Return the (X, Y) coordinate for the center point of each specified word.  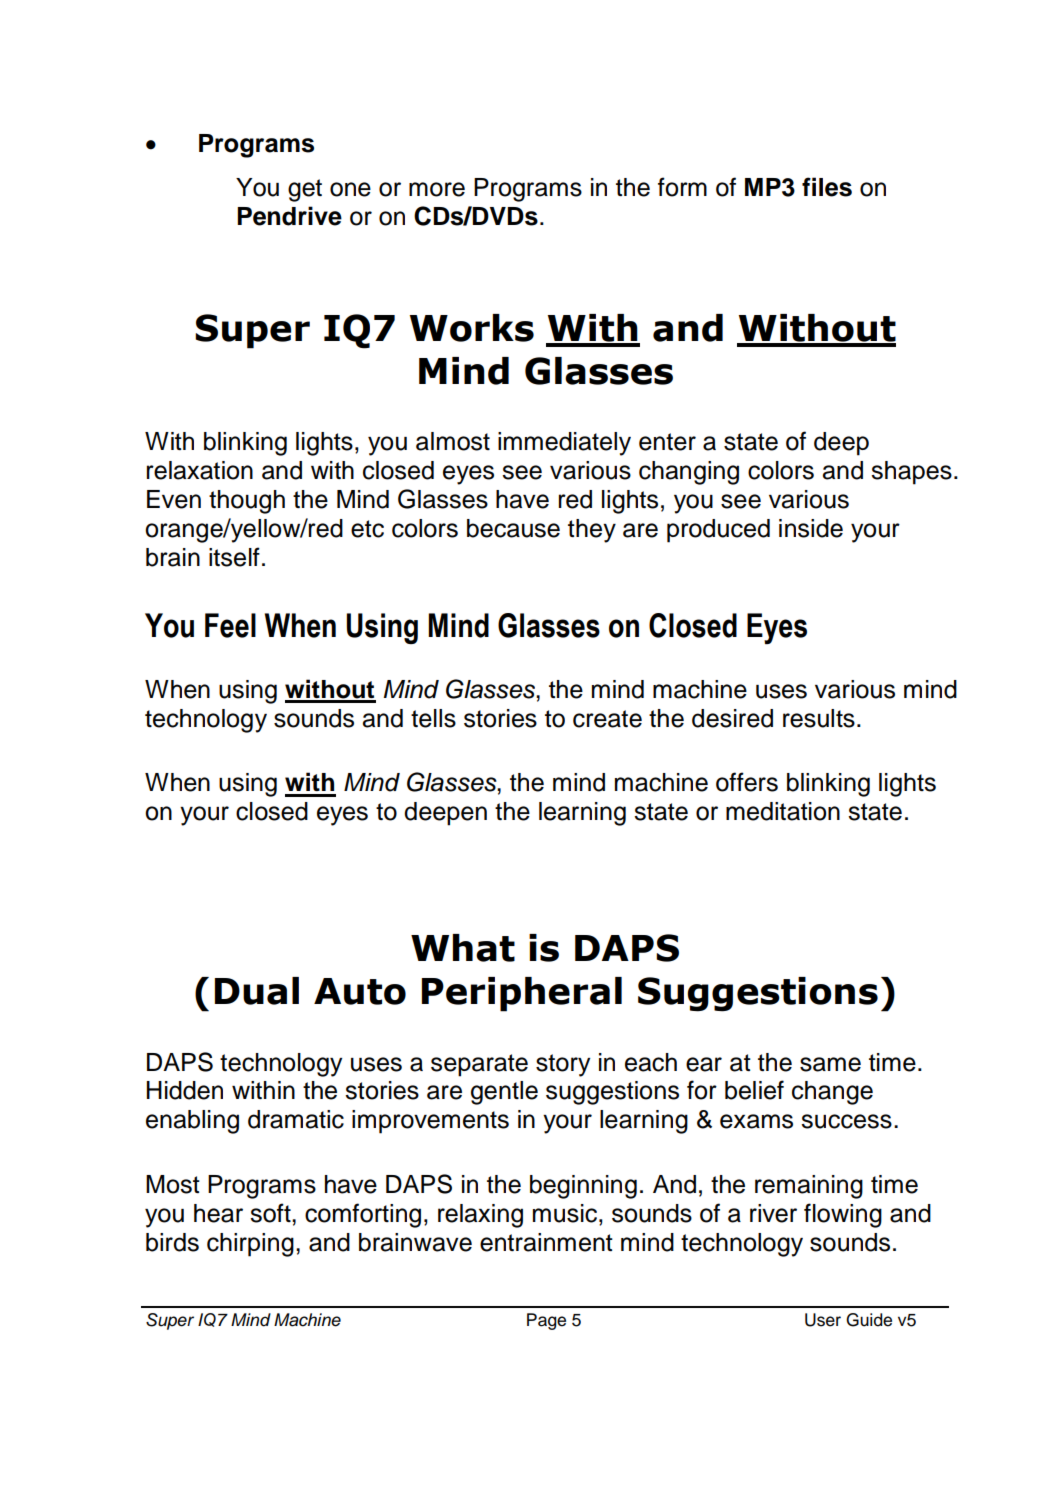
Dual (257, 991)
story (563, 1065)
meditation (783, 811)
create (607, 719)
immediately (564, 444)
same (830, 1064)
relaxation (200, 470)
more (437, 189)
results (819, 718)
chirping (250, 1245)
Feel (230, 625)
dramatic (296, 1119)
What (463, 948)
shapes (911, 473)
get (305, 190)
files (827, 187)
